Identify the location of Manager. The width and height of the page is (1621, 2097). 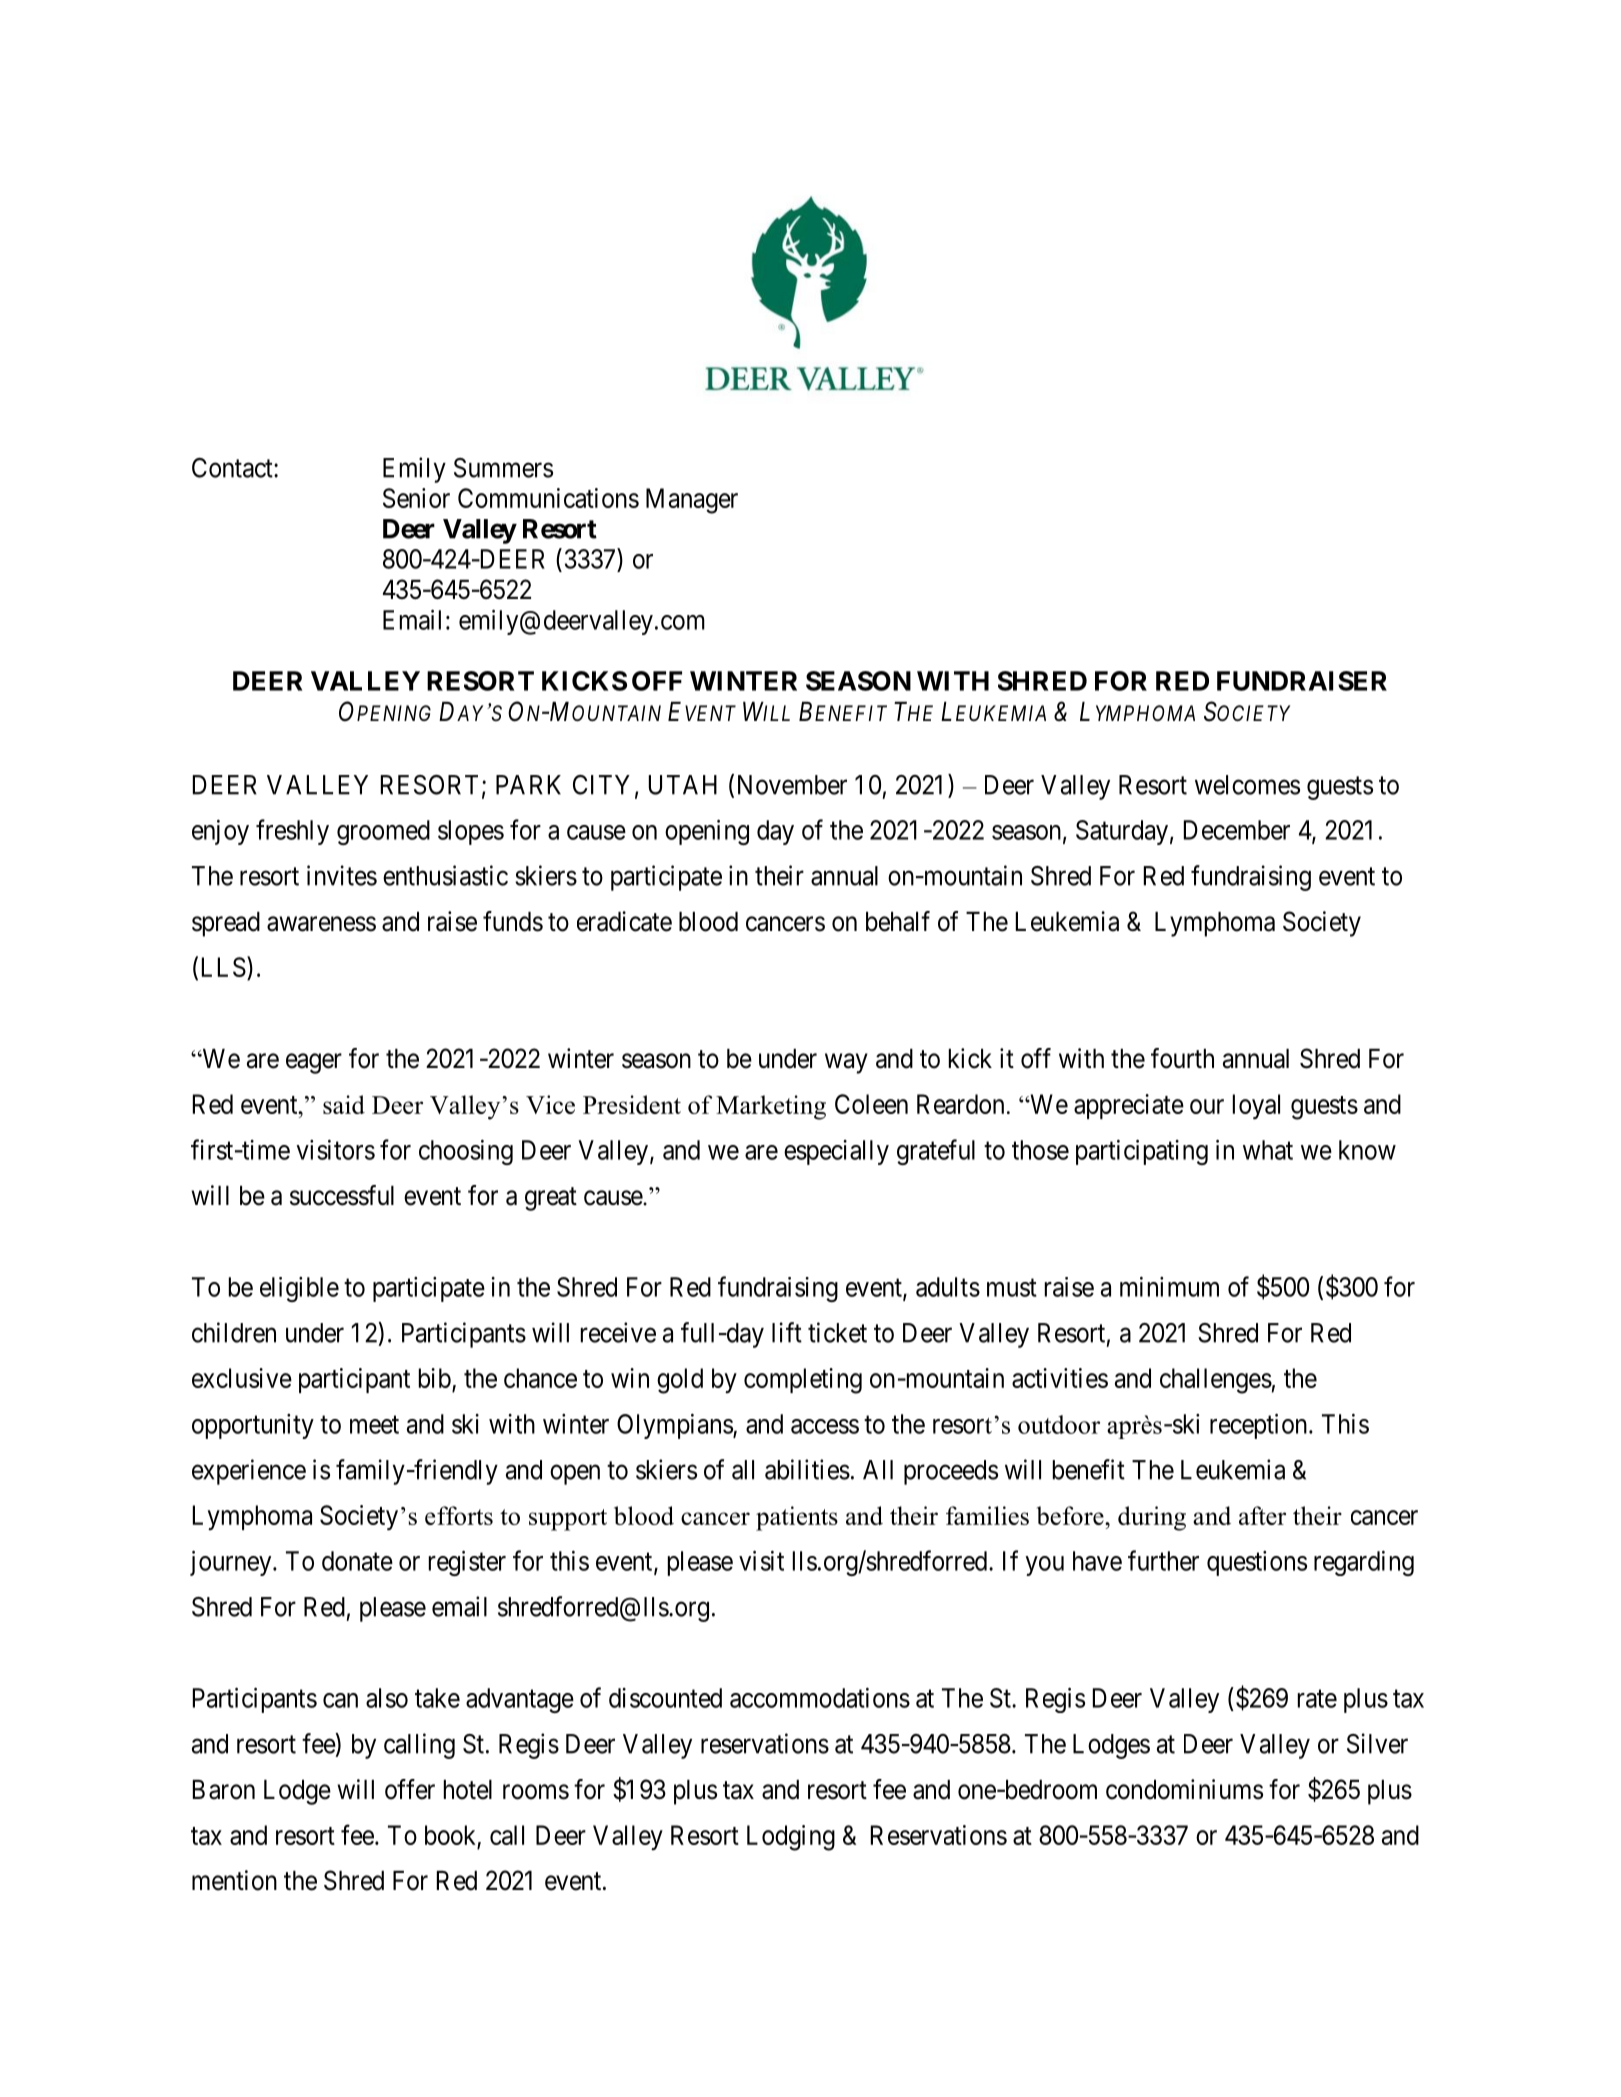
(692, 501).
